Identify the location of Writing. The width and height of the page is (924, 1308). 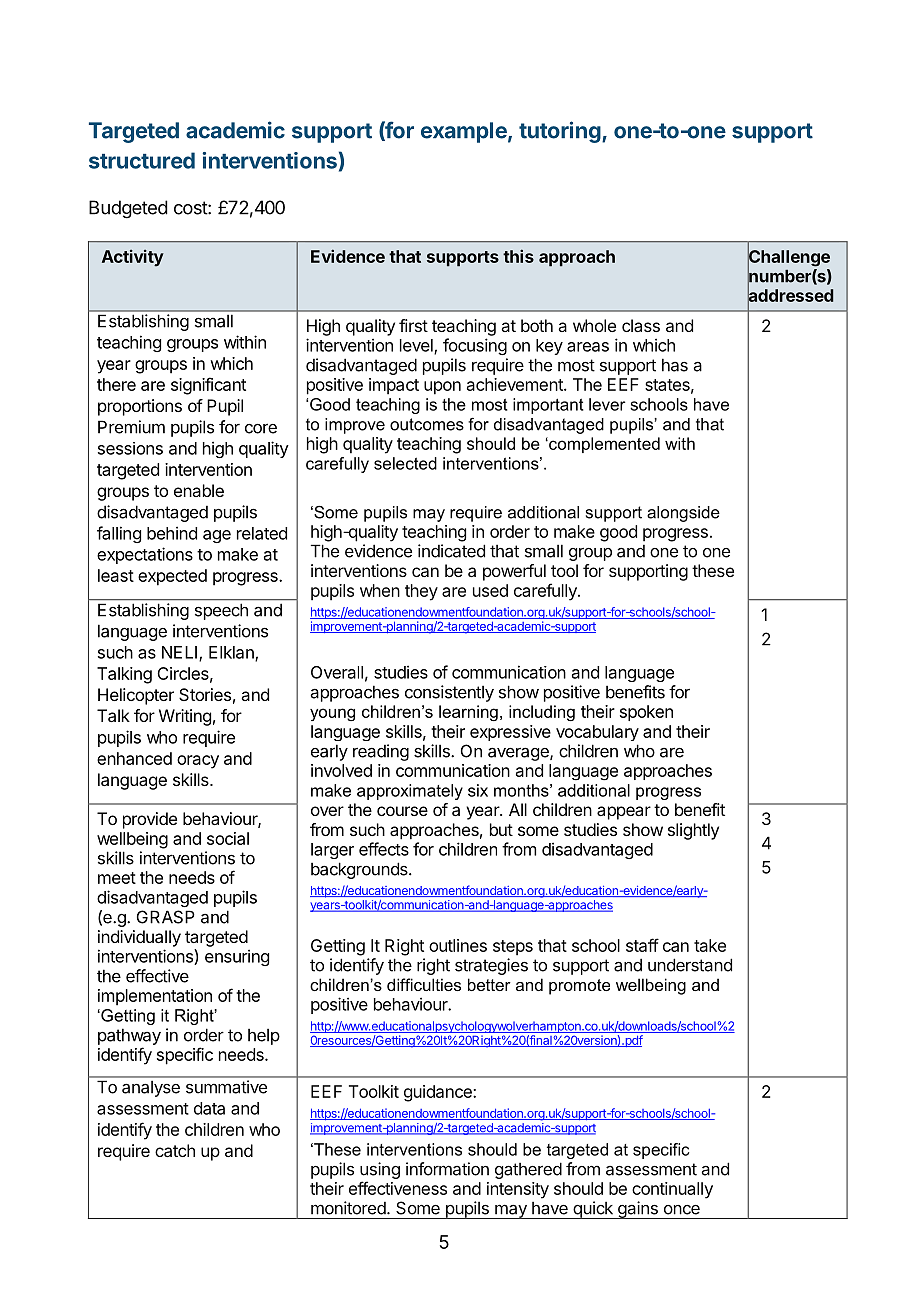
(185, 717).
